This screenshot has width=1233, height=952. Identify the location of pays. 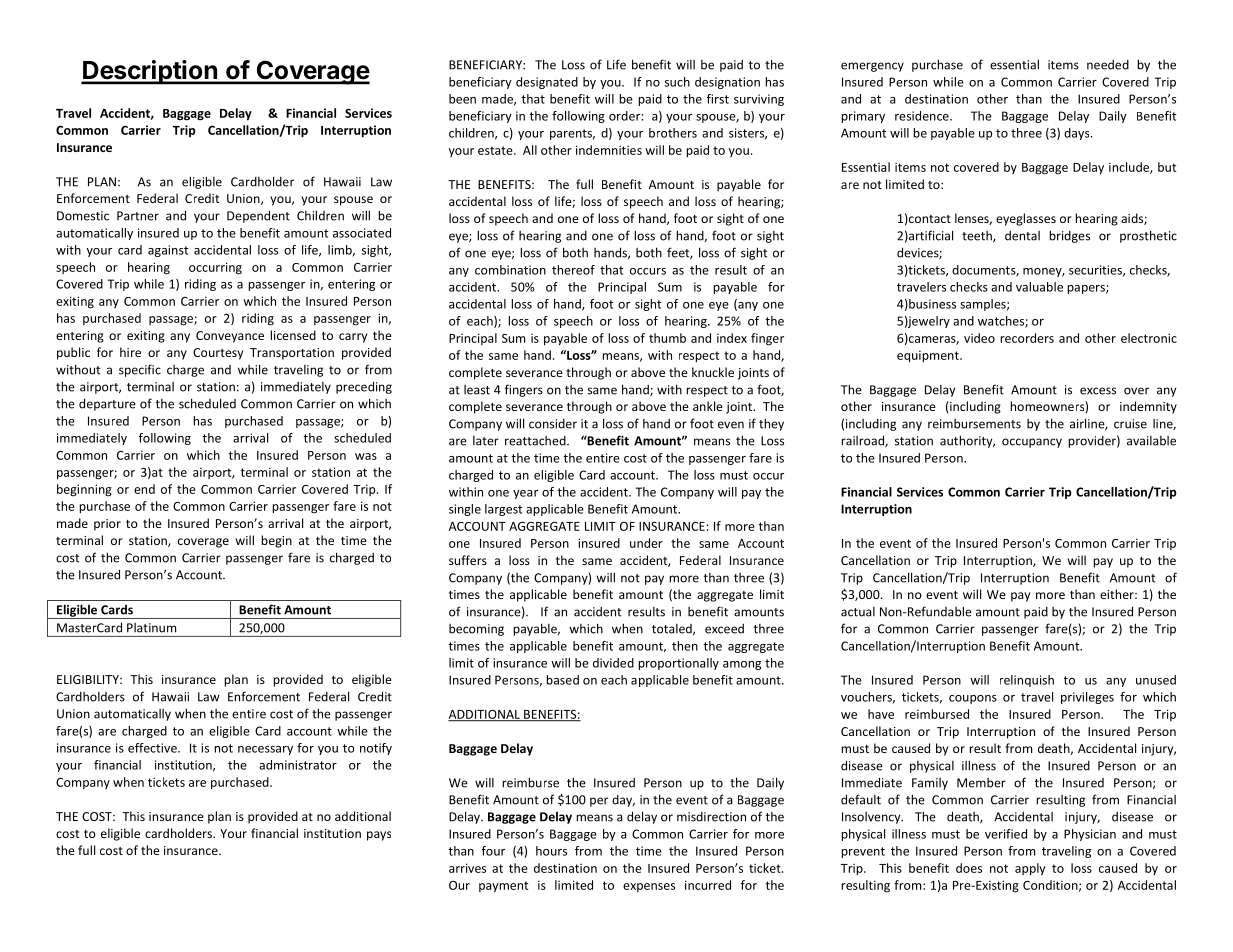
(379, 836).
